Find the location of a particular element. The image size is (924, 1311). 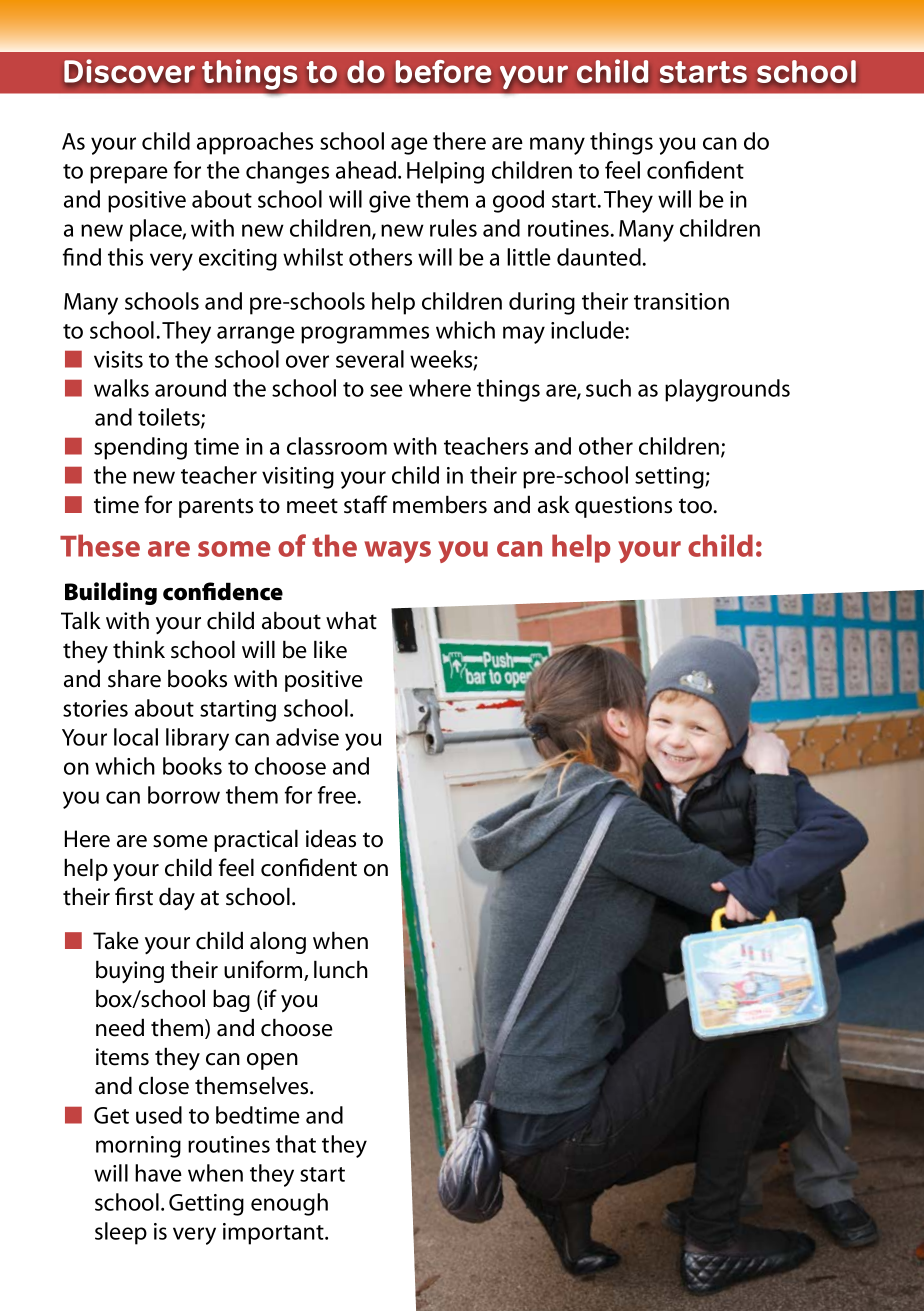

enough is located at coordinates (289, 1204).
